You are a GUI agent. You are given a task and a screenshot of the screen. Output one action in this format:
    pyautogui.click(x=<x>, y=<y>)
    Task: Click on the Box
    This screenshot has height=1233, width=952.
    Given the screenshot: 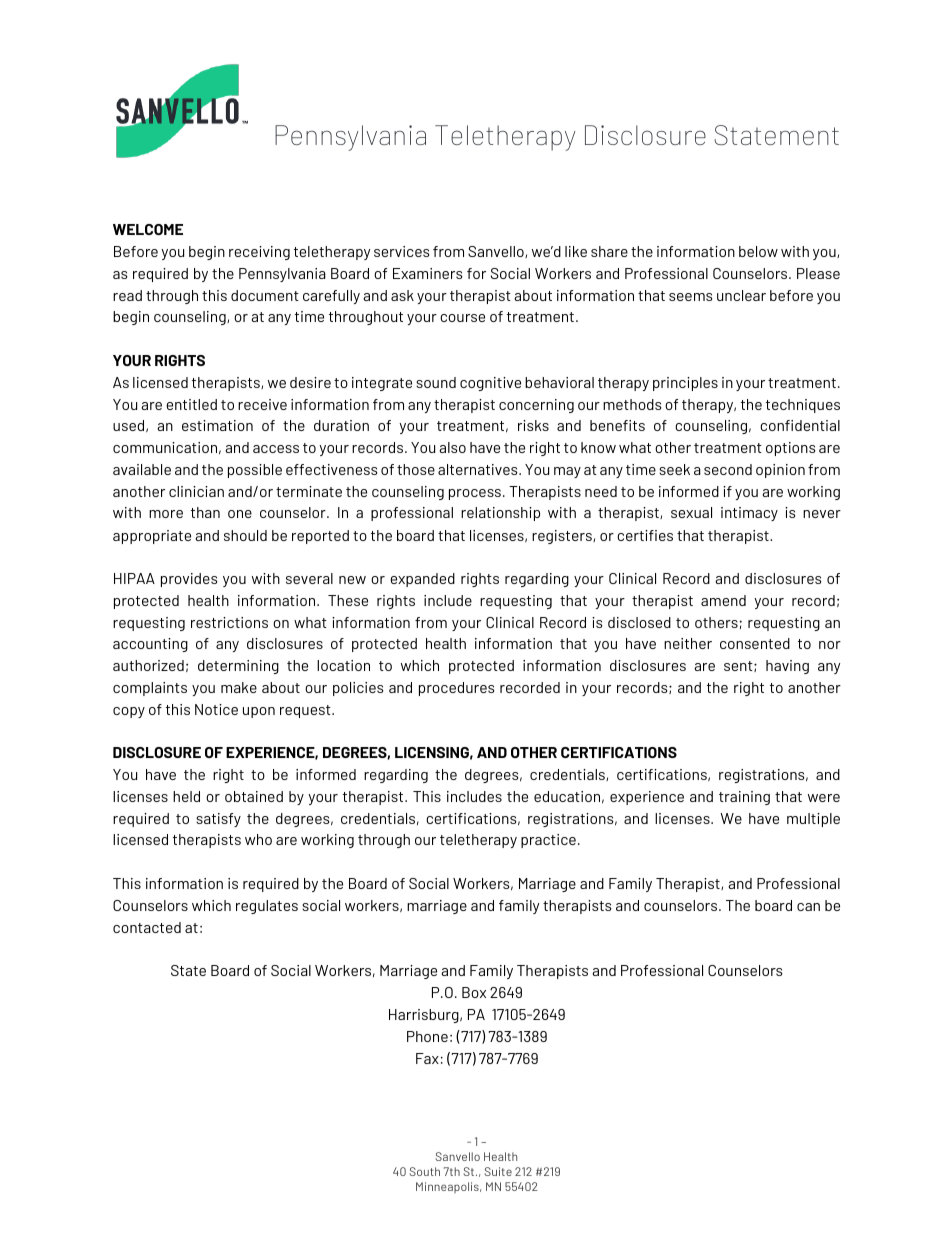 What is the action you would take?
    pyautogui.click(x=474, y=992)
